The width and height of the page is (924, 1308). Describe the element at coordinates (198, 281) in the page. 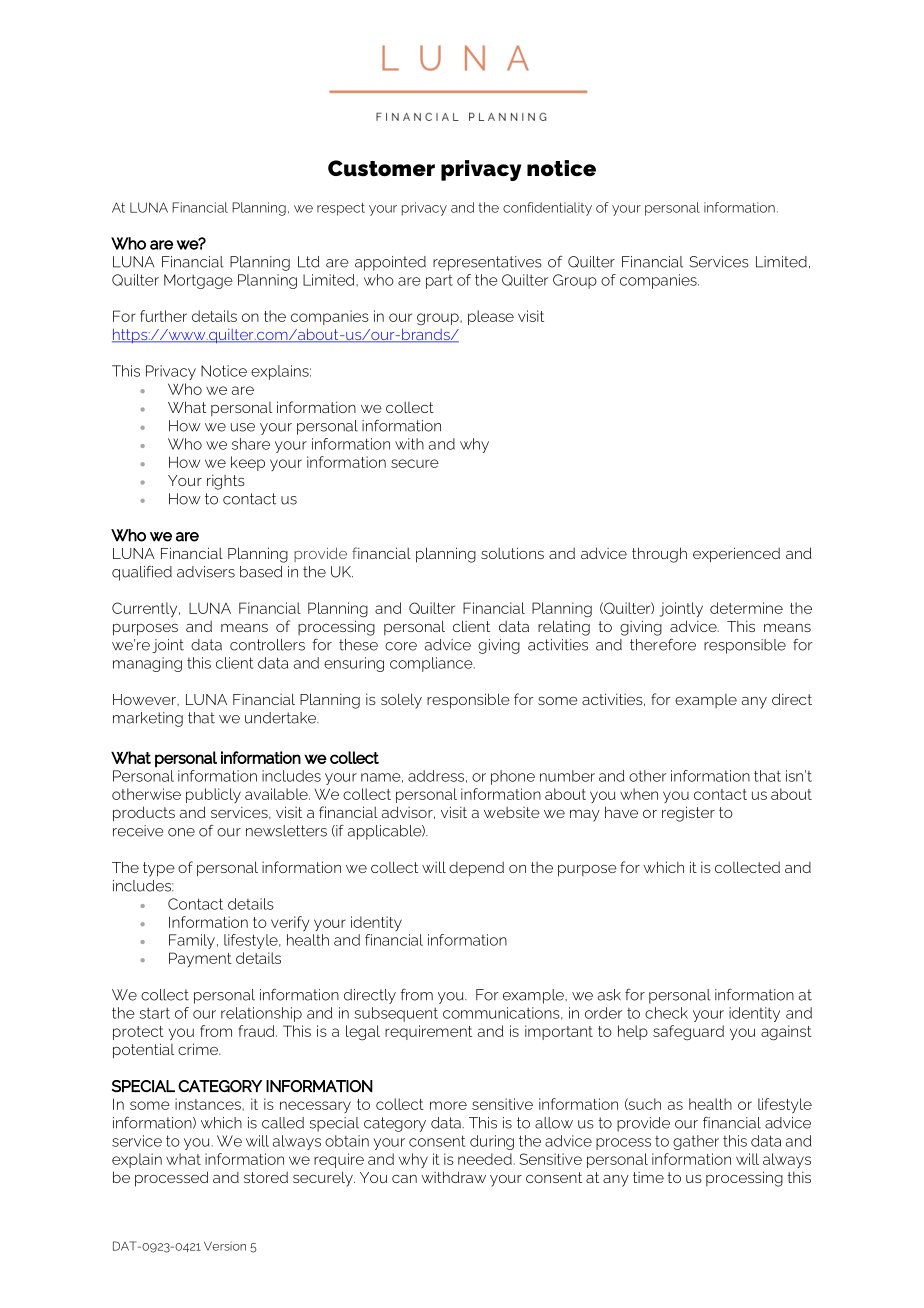

I see `Mortgage` at that location.
